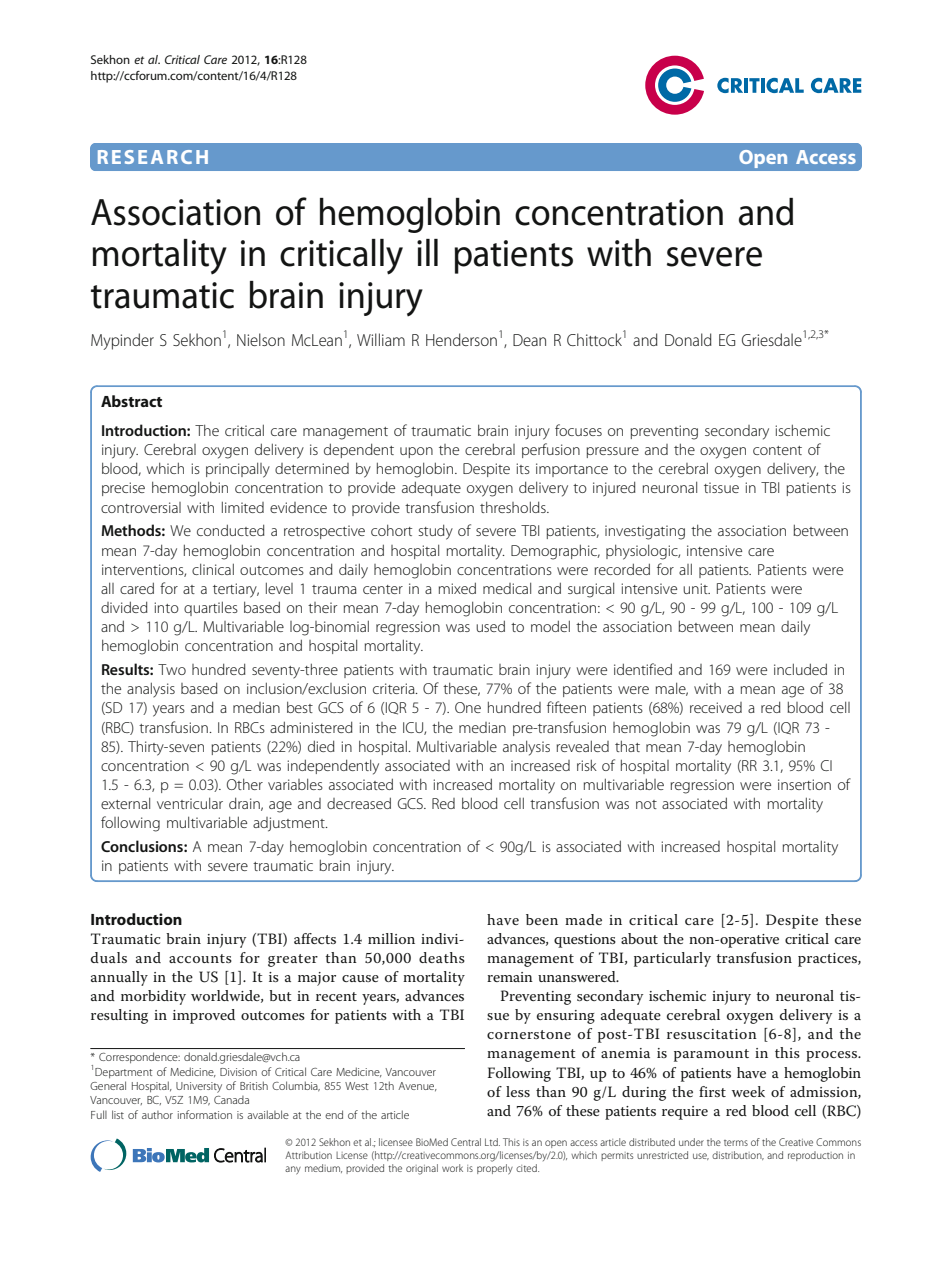  What do you see at coordinates (205, 1114) in the page?
I see `information` at bounding box center [205, 1114].
